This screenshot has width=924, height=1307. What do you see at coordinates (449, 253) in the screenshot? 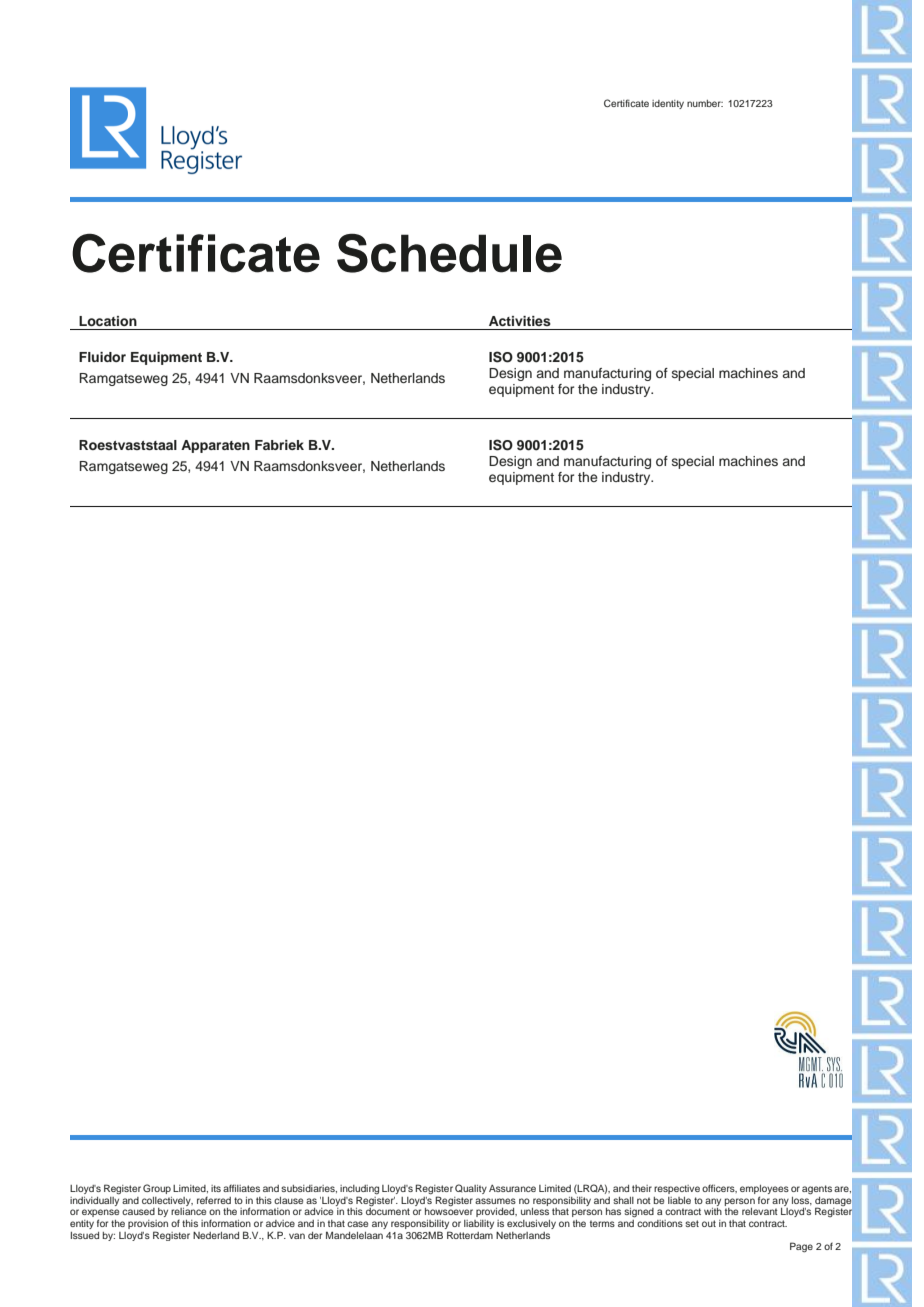
I see `Schedule` at bounding box center [449, 253].
